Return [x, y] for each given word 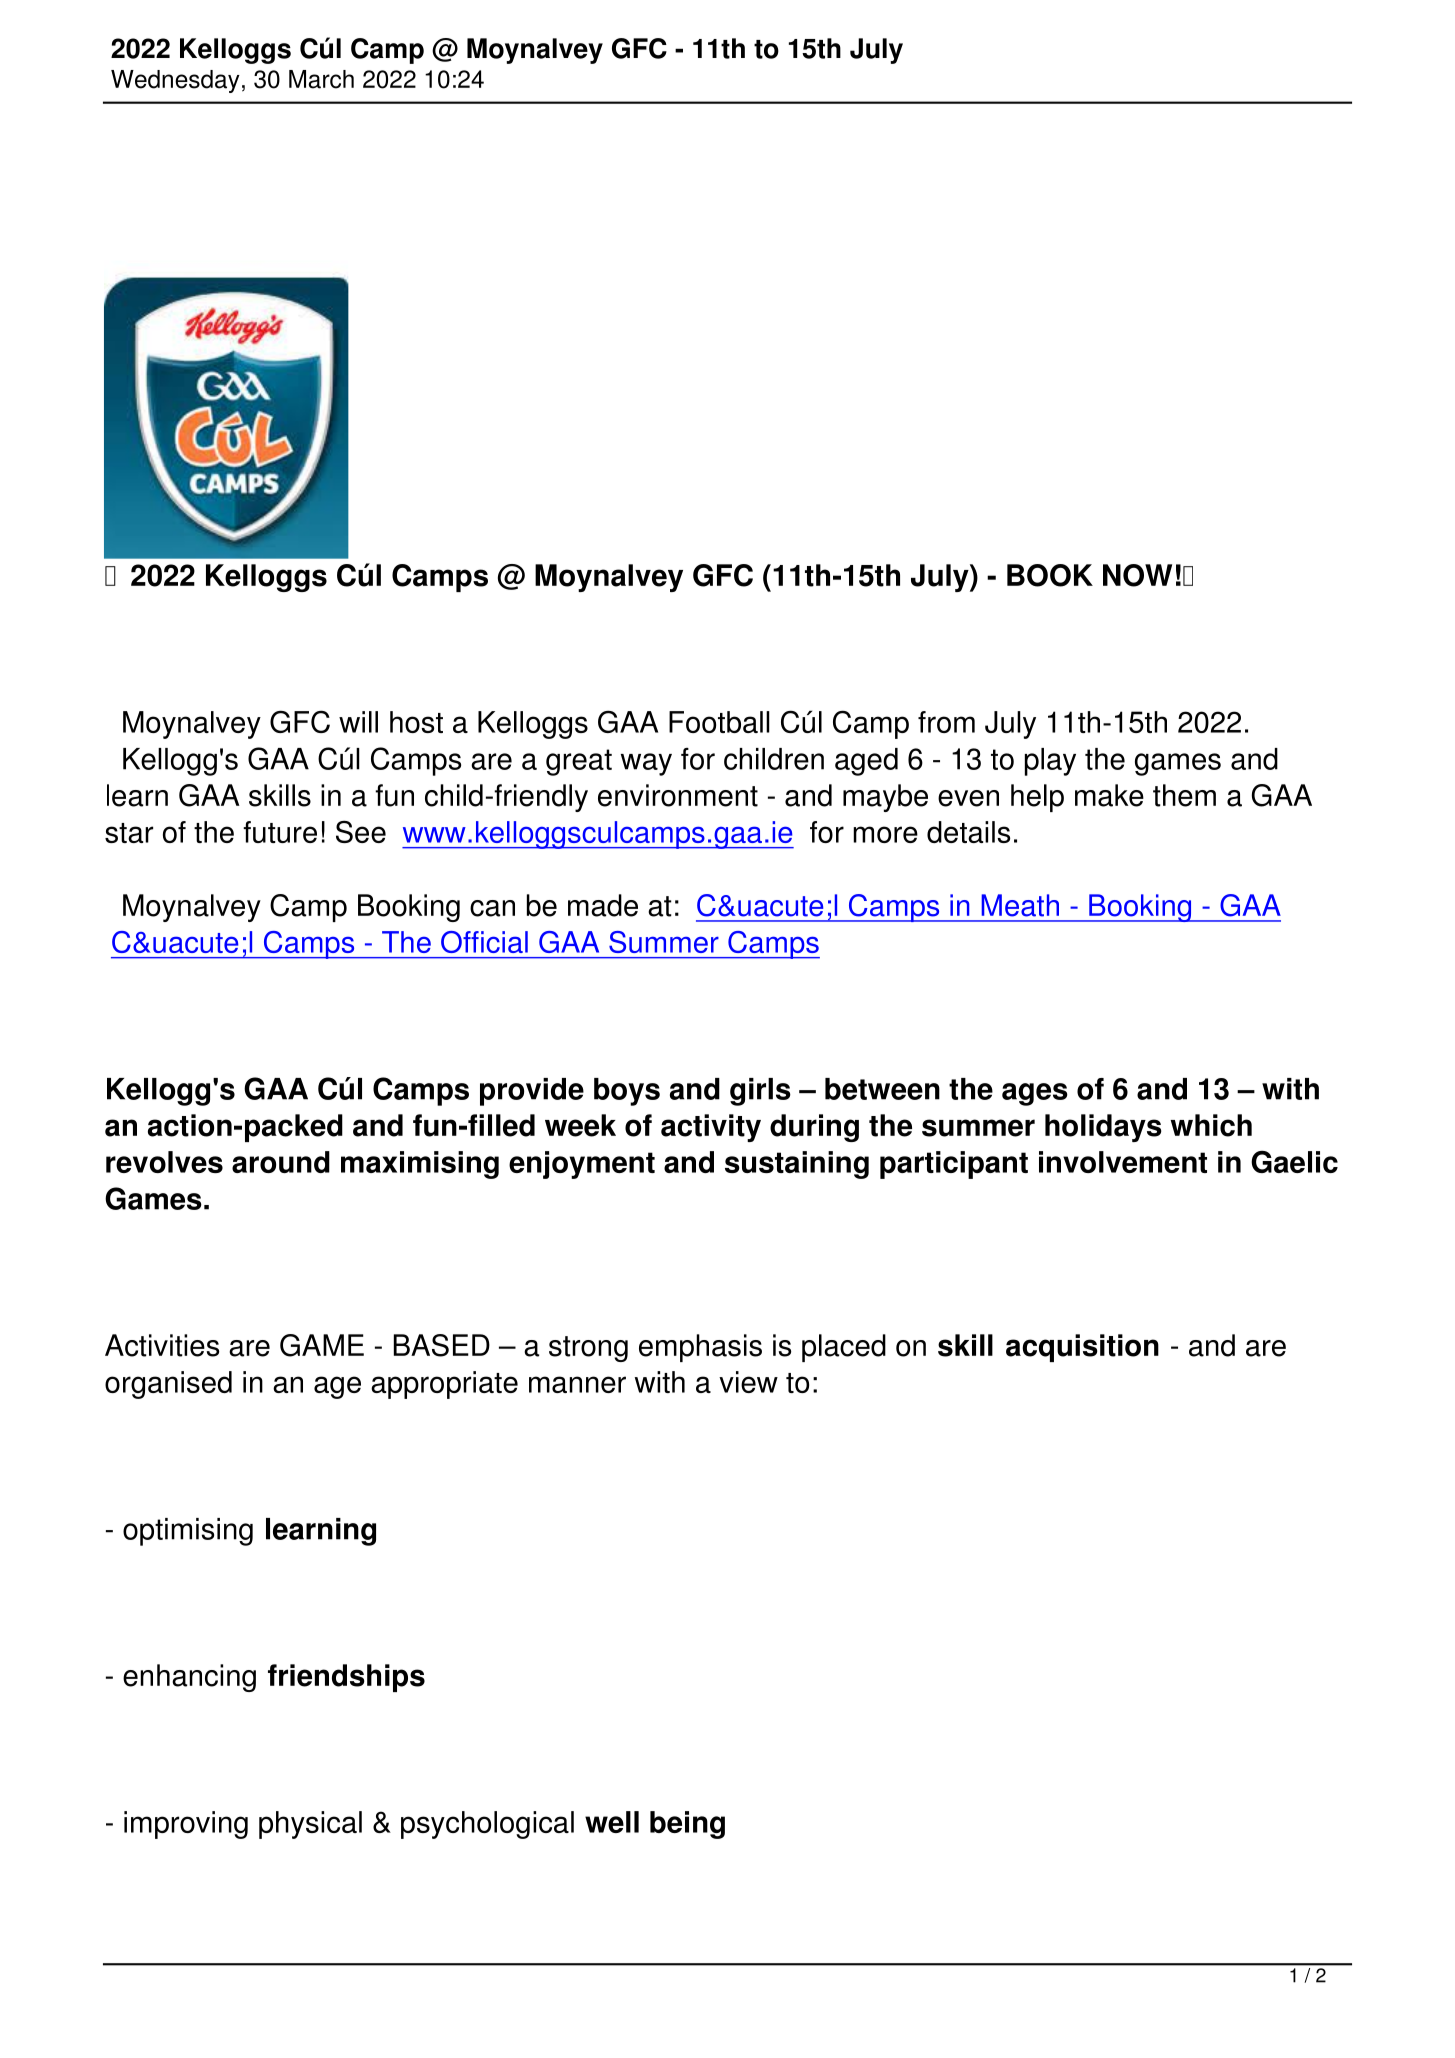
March [321, 79]
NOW [1137, 575]
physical [310, 1825]
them [1184, 795]
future [280, 832]
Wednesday [175, 81]
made [603, 905]
